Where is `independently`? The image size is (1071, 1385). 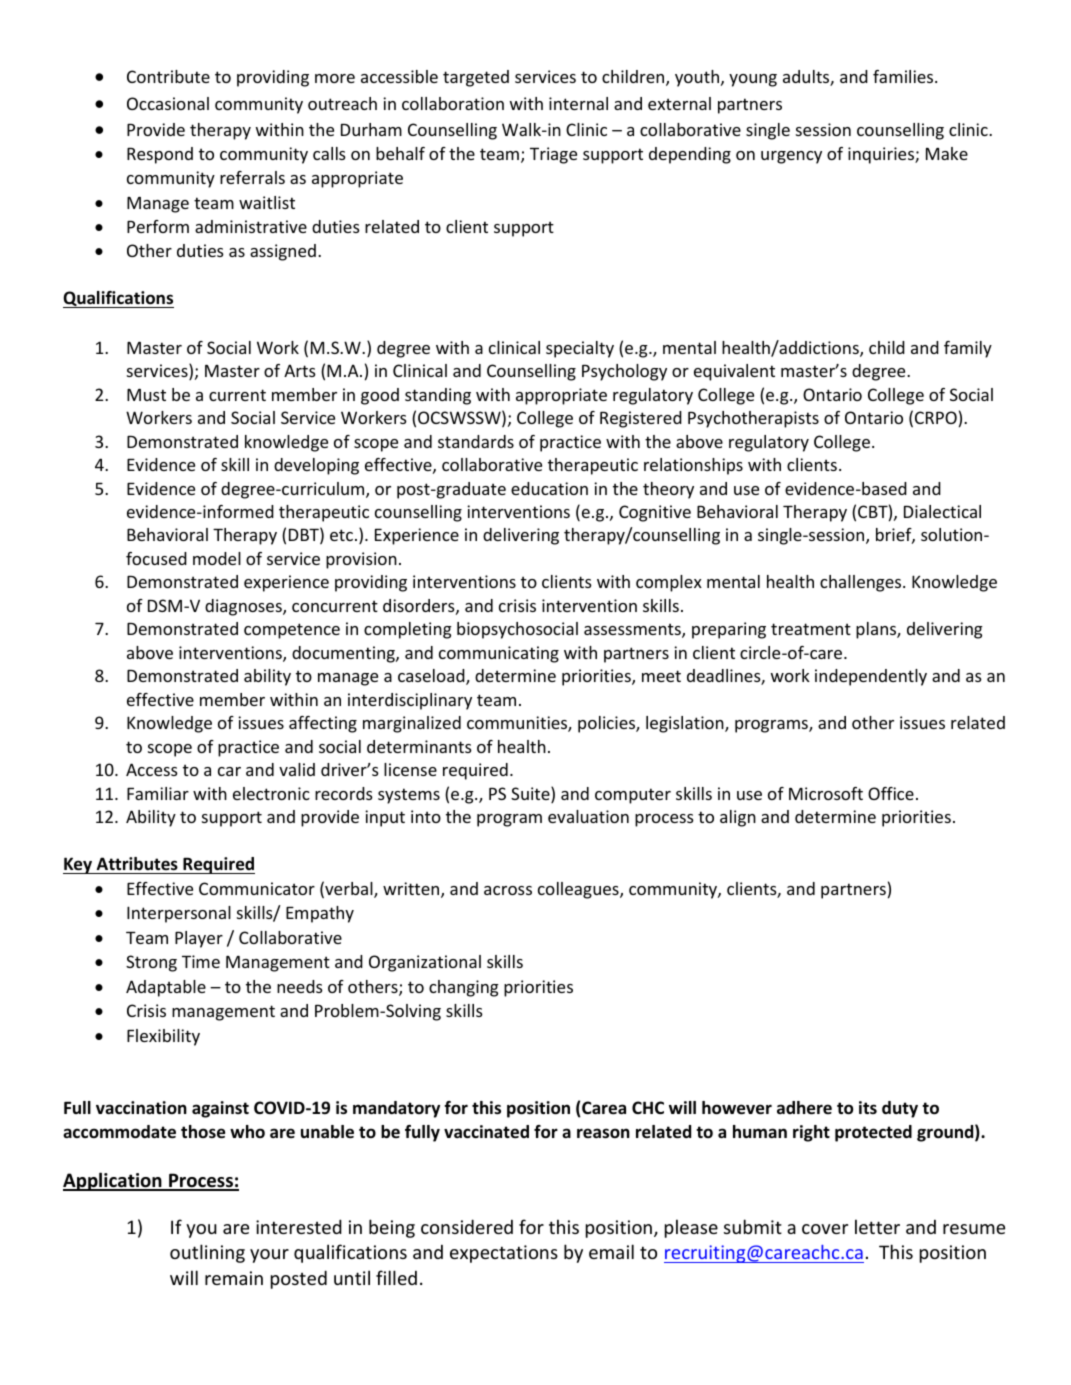 independently is located at coordinates (871, 677).
